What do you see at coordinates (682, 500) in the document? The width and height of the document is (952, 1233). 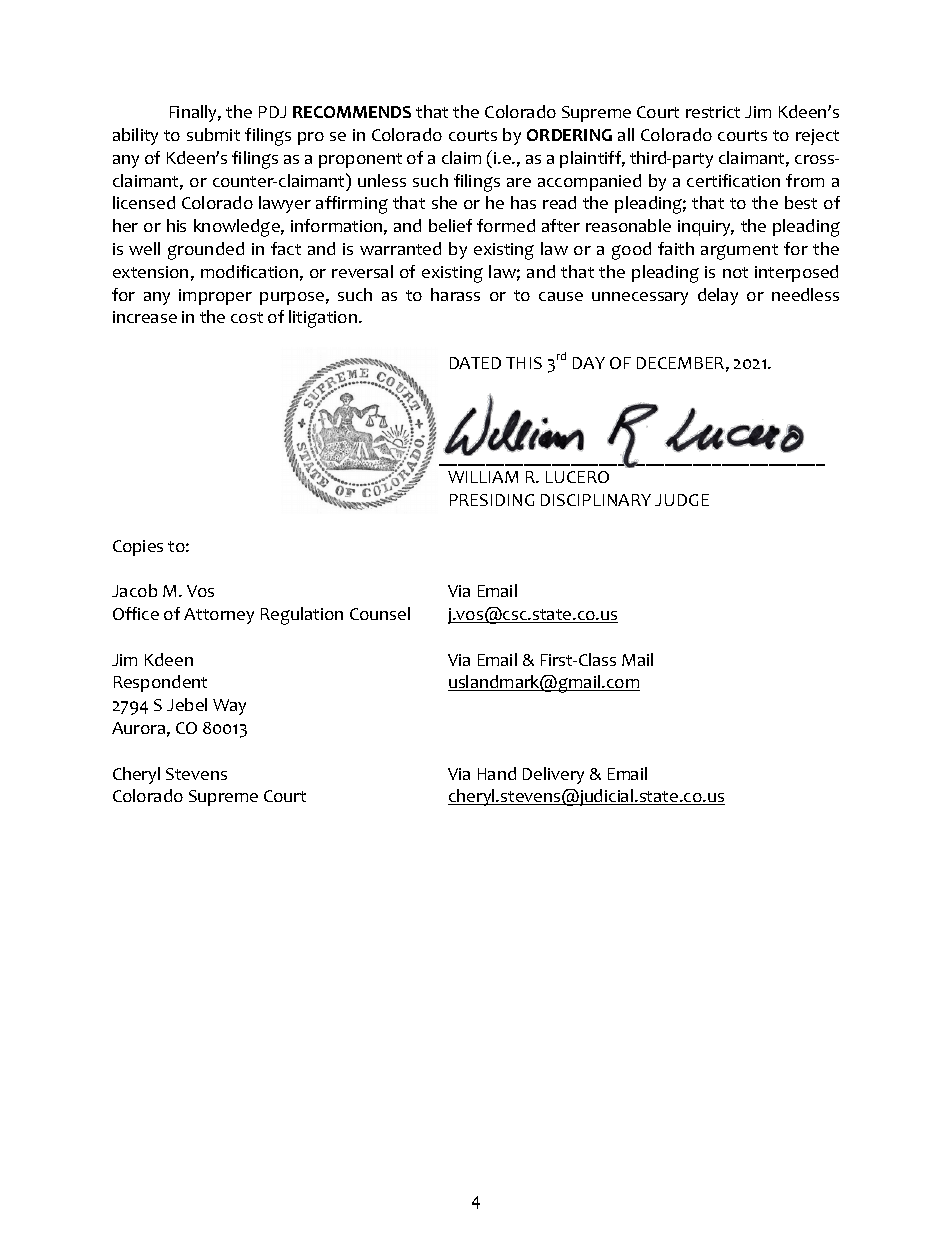 I see `JUDGE` at bounding box center [682, 500].
